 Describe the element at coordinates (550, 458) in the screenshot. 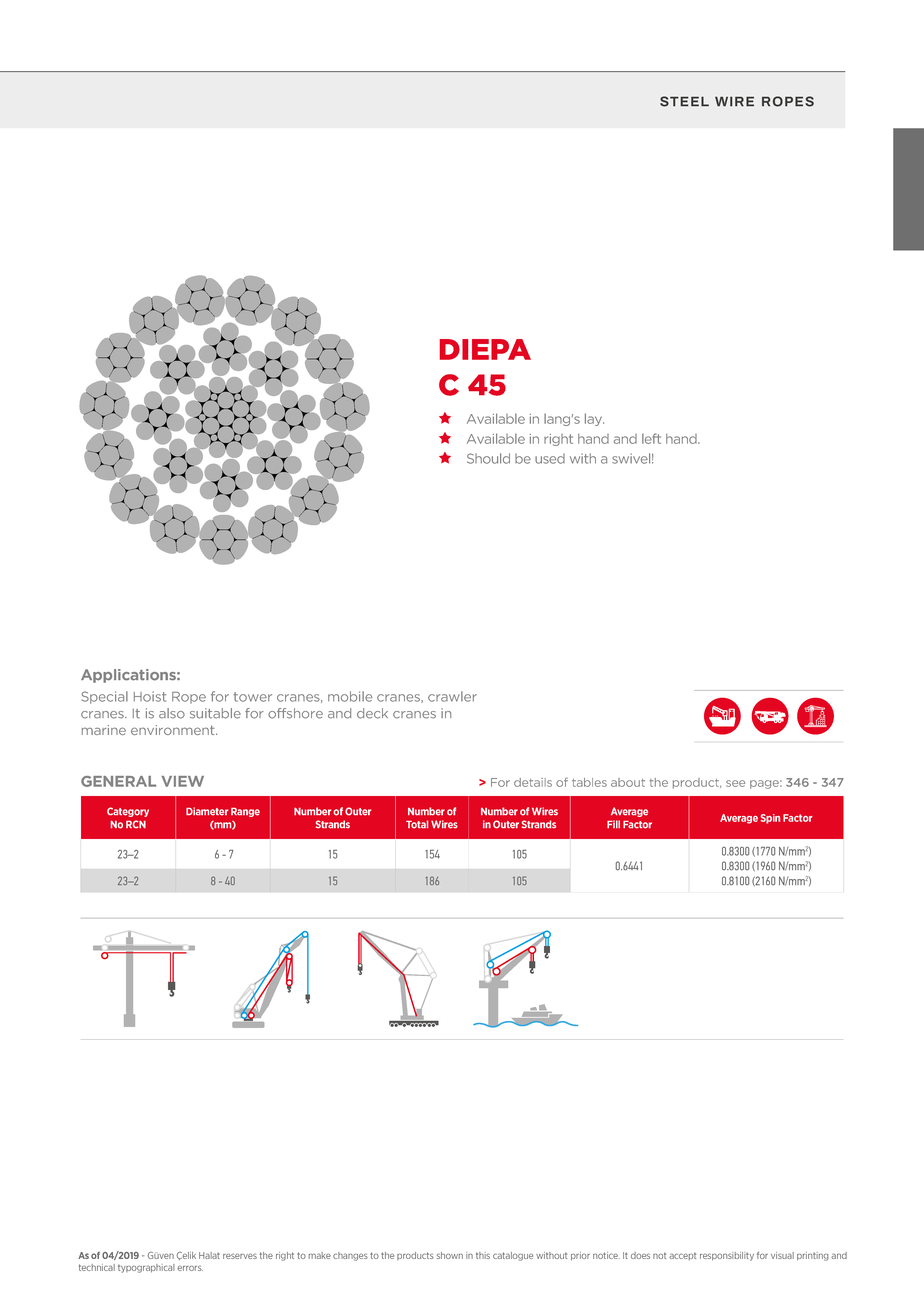

I see `used` at that location.
